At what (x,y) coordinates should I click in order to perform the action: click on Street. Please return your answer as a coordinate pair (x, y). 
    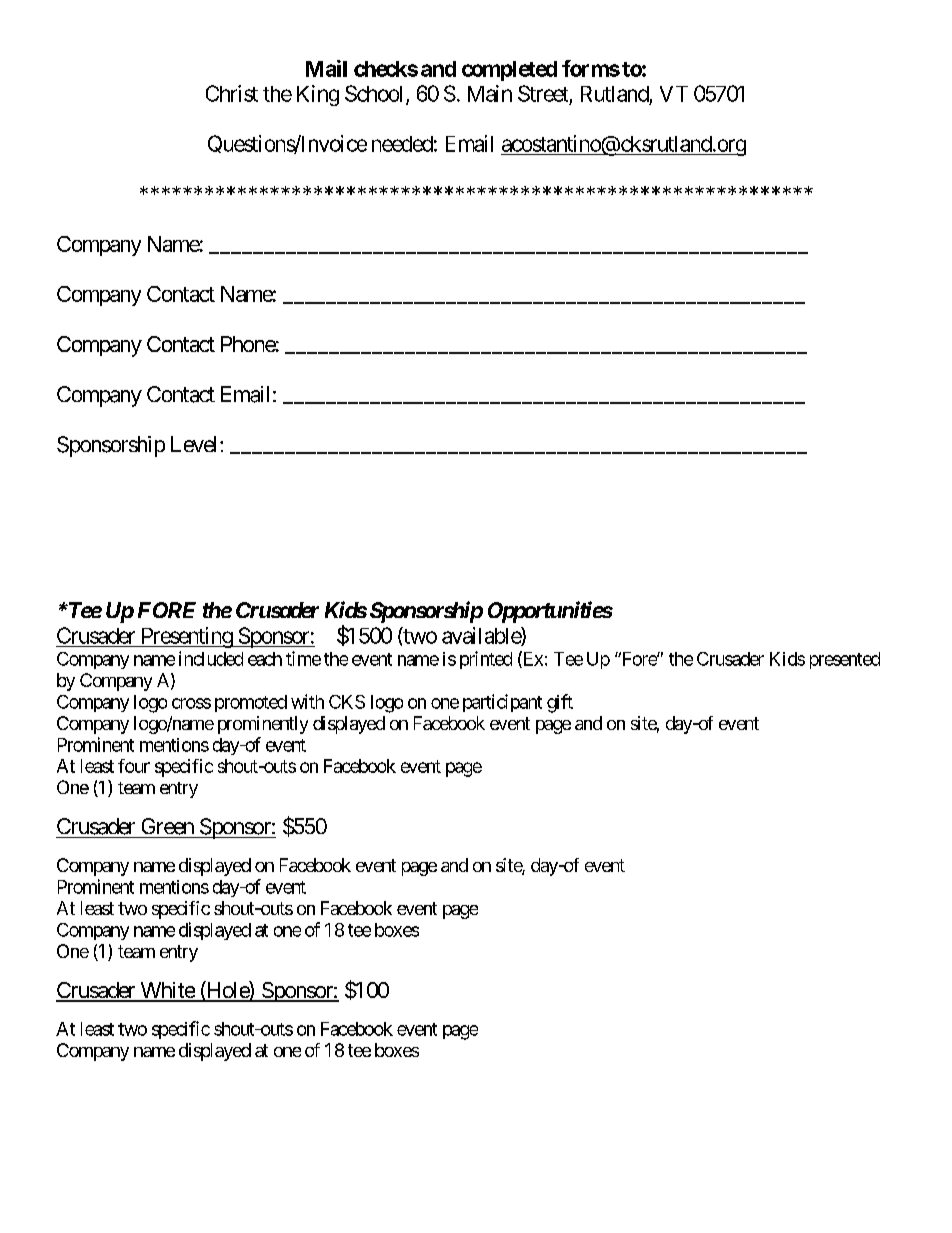
    Looking at the image, I should click on (543, 93).
